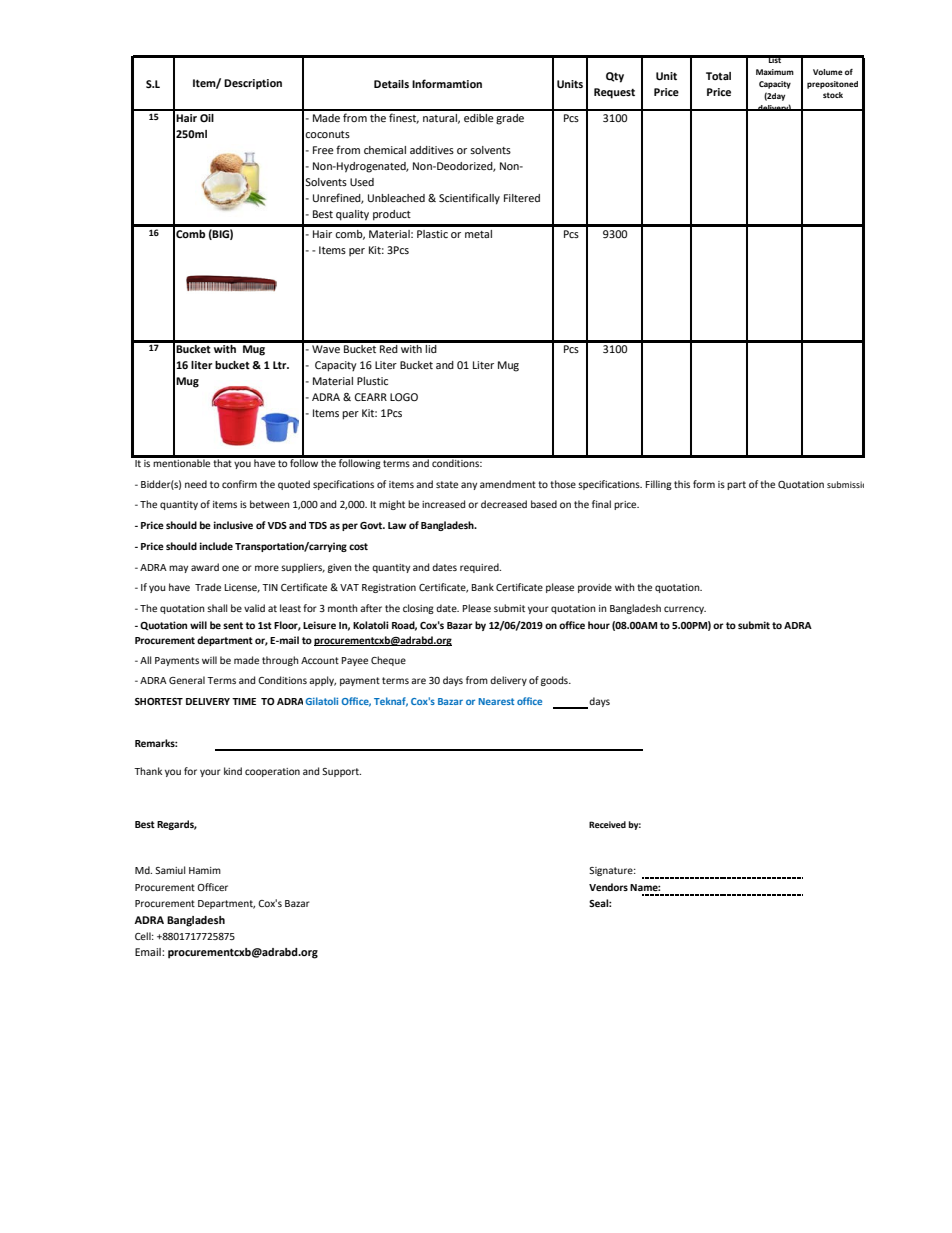 The height and width of the screenshot is (1233, 952). What do you see at coordinates (352, 215) in the screenshot?
I see `quality` at bounding box center [352, 215].
